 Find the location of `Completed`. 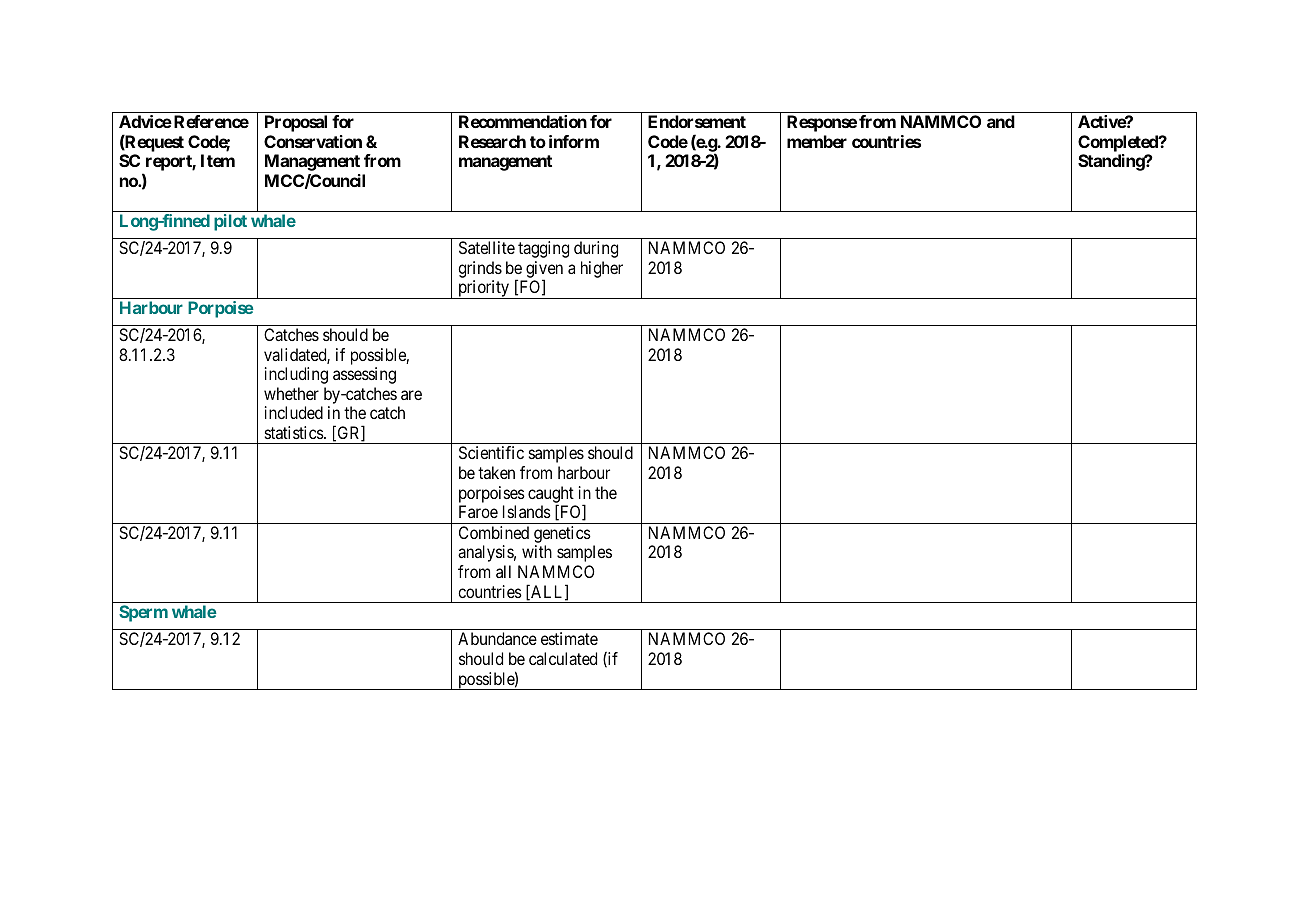

Completed is located at coordinates (1119, 143).
